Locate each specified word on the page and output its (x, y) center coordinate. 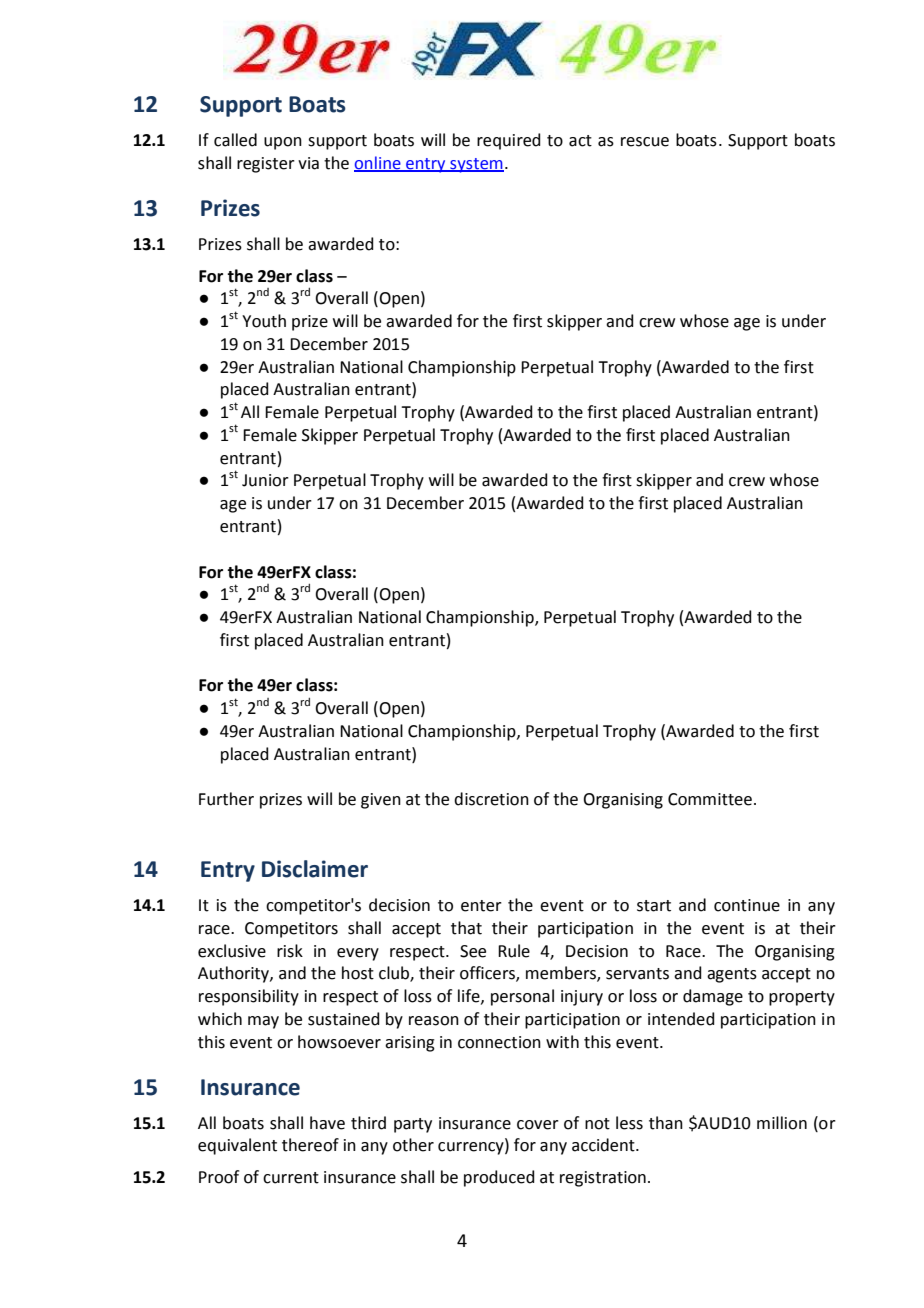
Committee (710, 799)
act (580, 141)
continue (747, 905)
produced (499, 1178)
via (308, 163)
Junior (265, 480)
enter (481, 906)
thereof (310, 1145)
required (509, 141)
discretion (491, 799)
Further (226, 799)
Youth (264, 321)
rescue (645, 142)
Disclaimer (315, 869)
